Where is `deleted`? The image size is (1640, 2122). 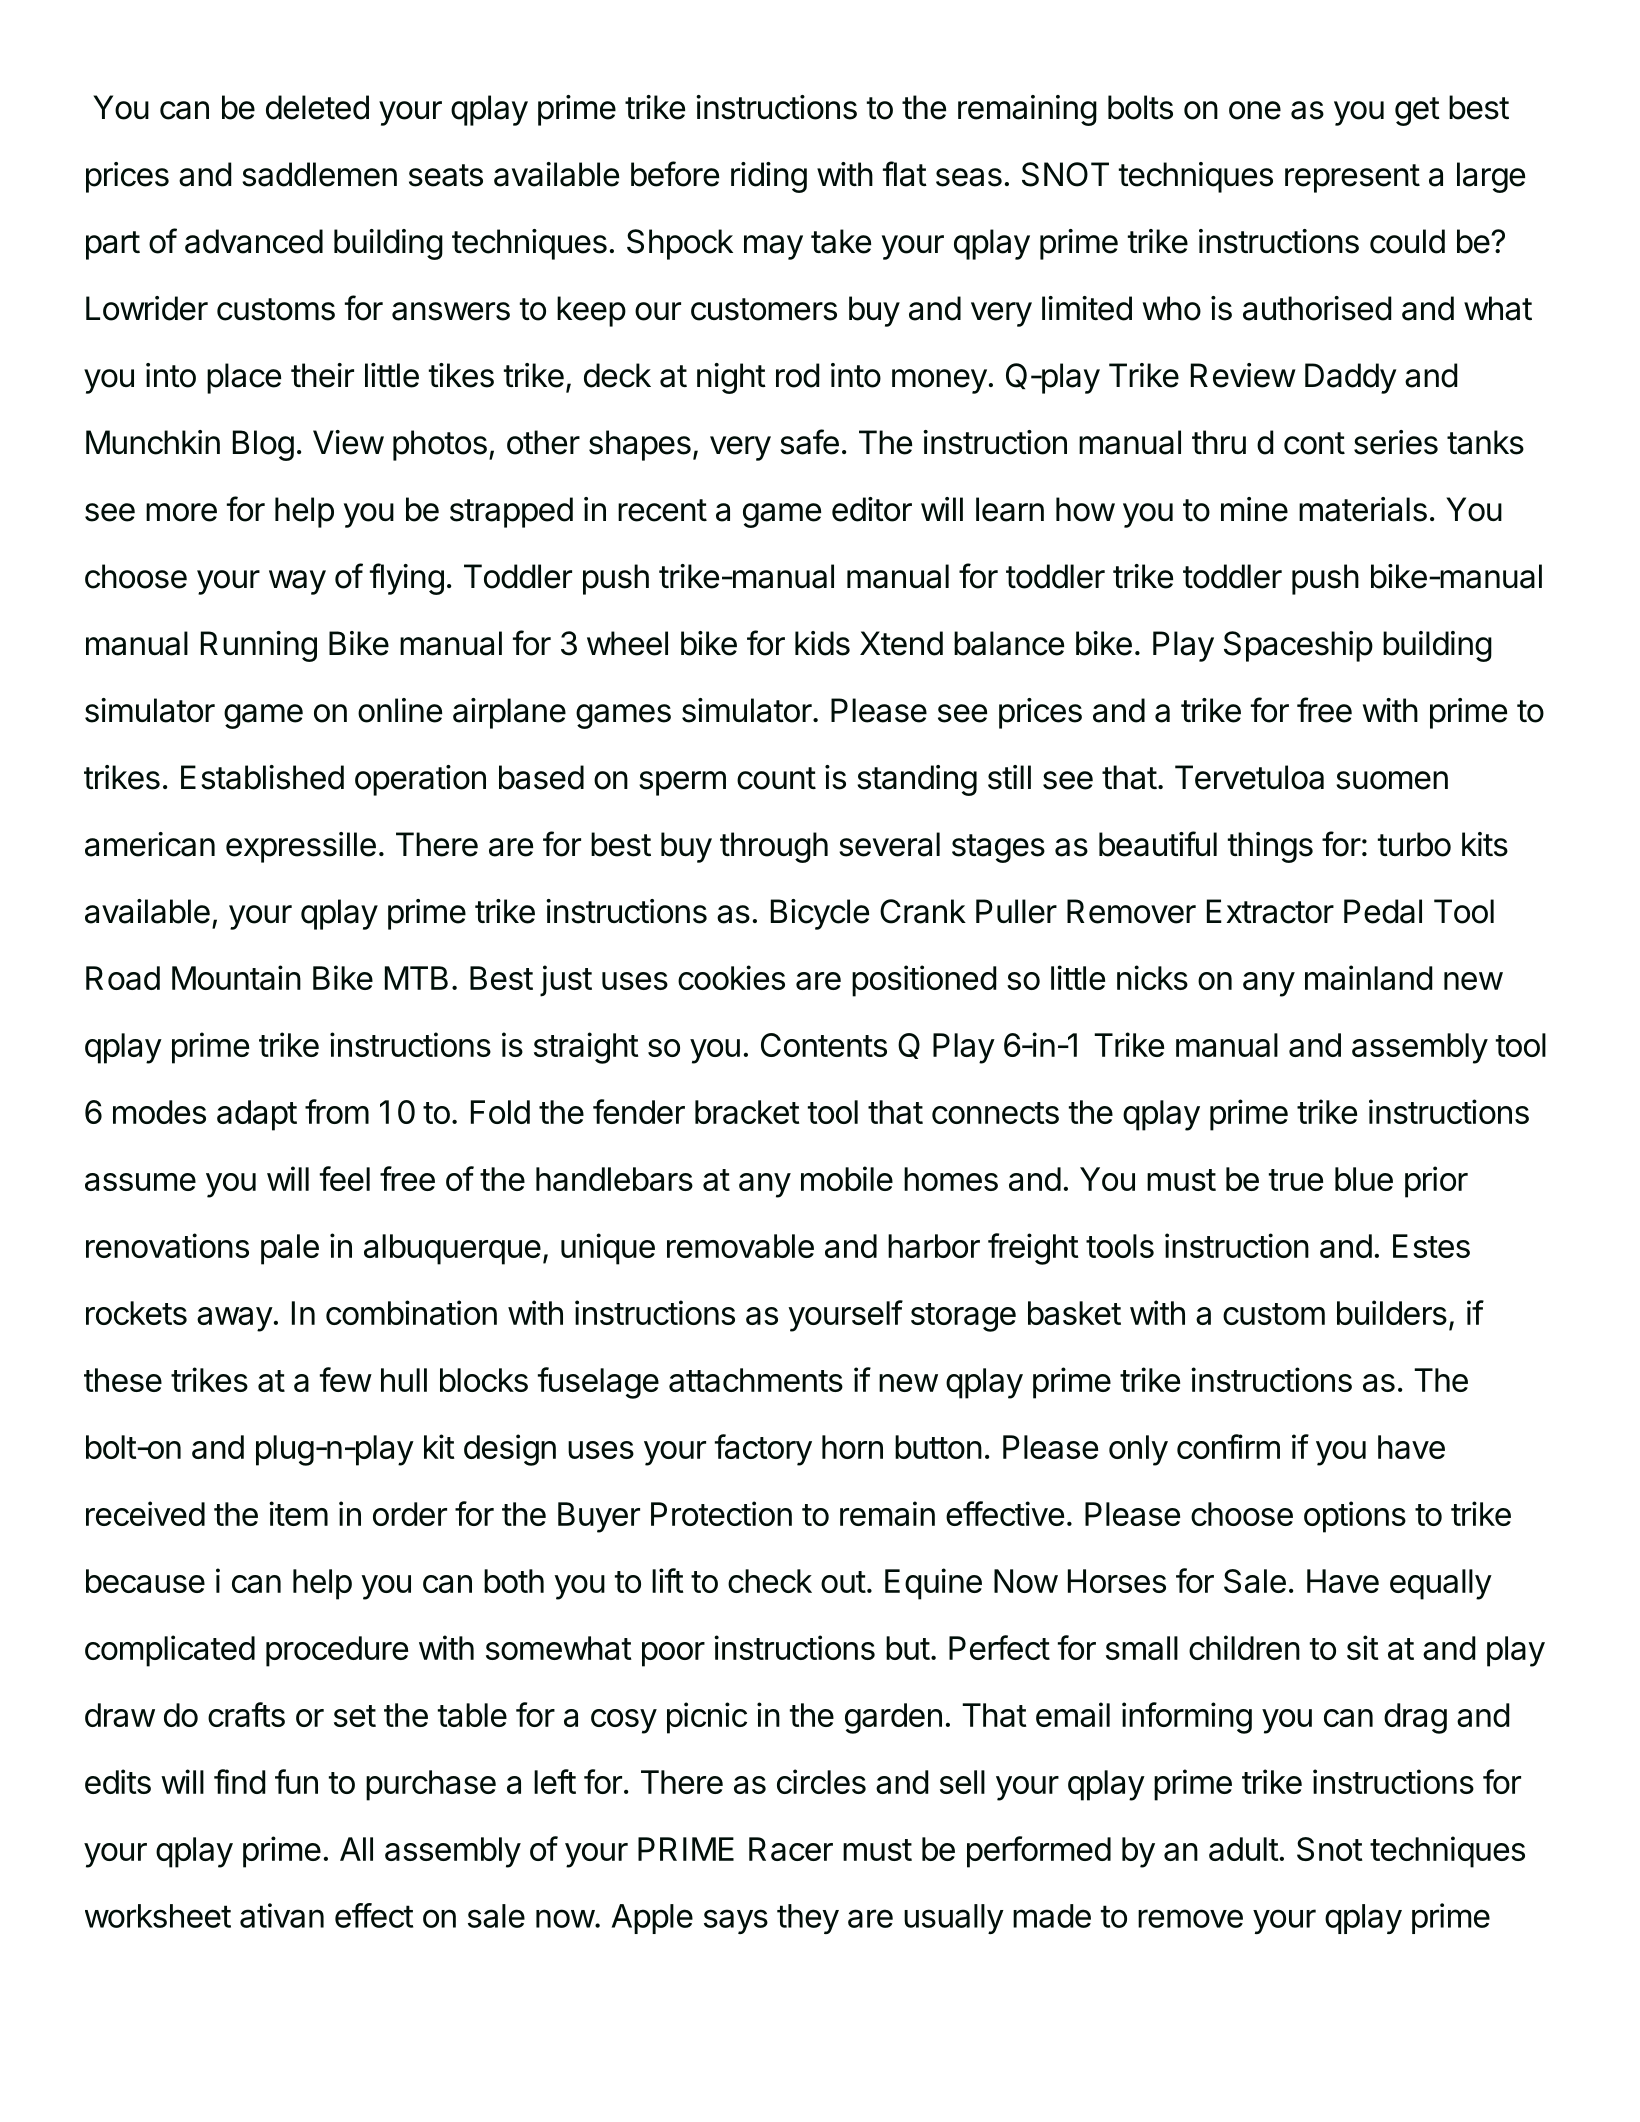
deleted is located at coordinates (317, 107).
